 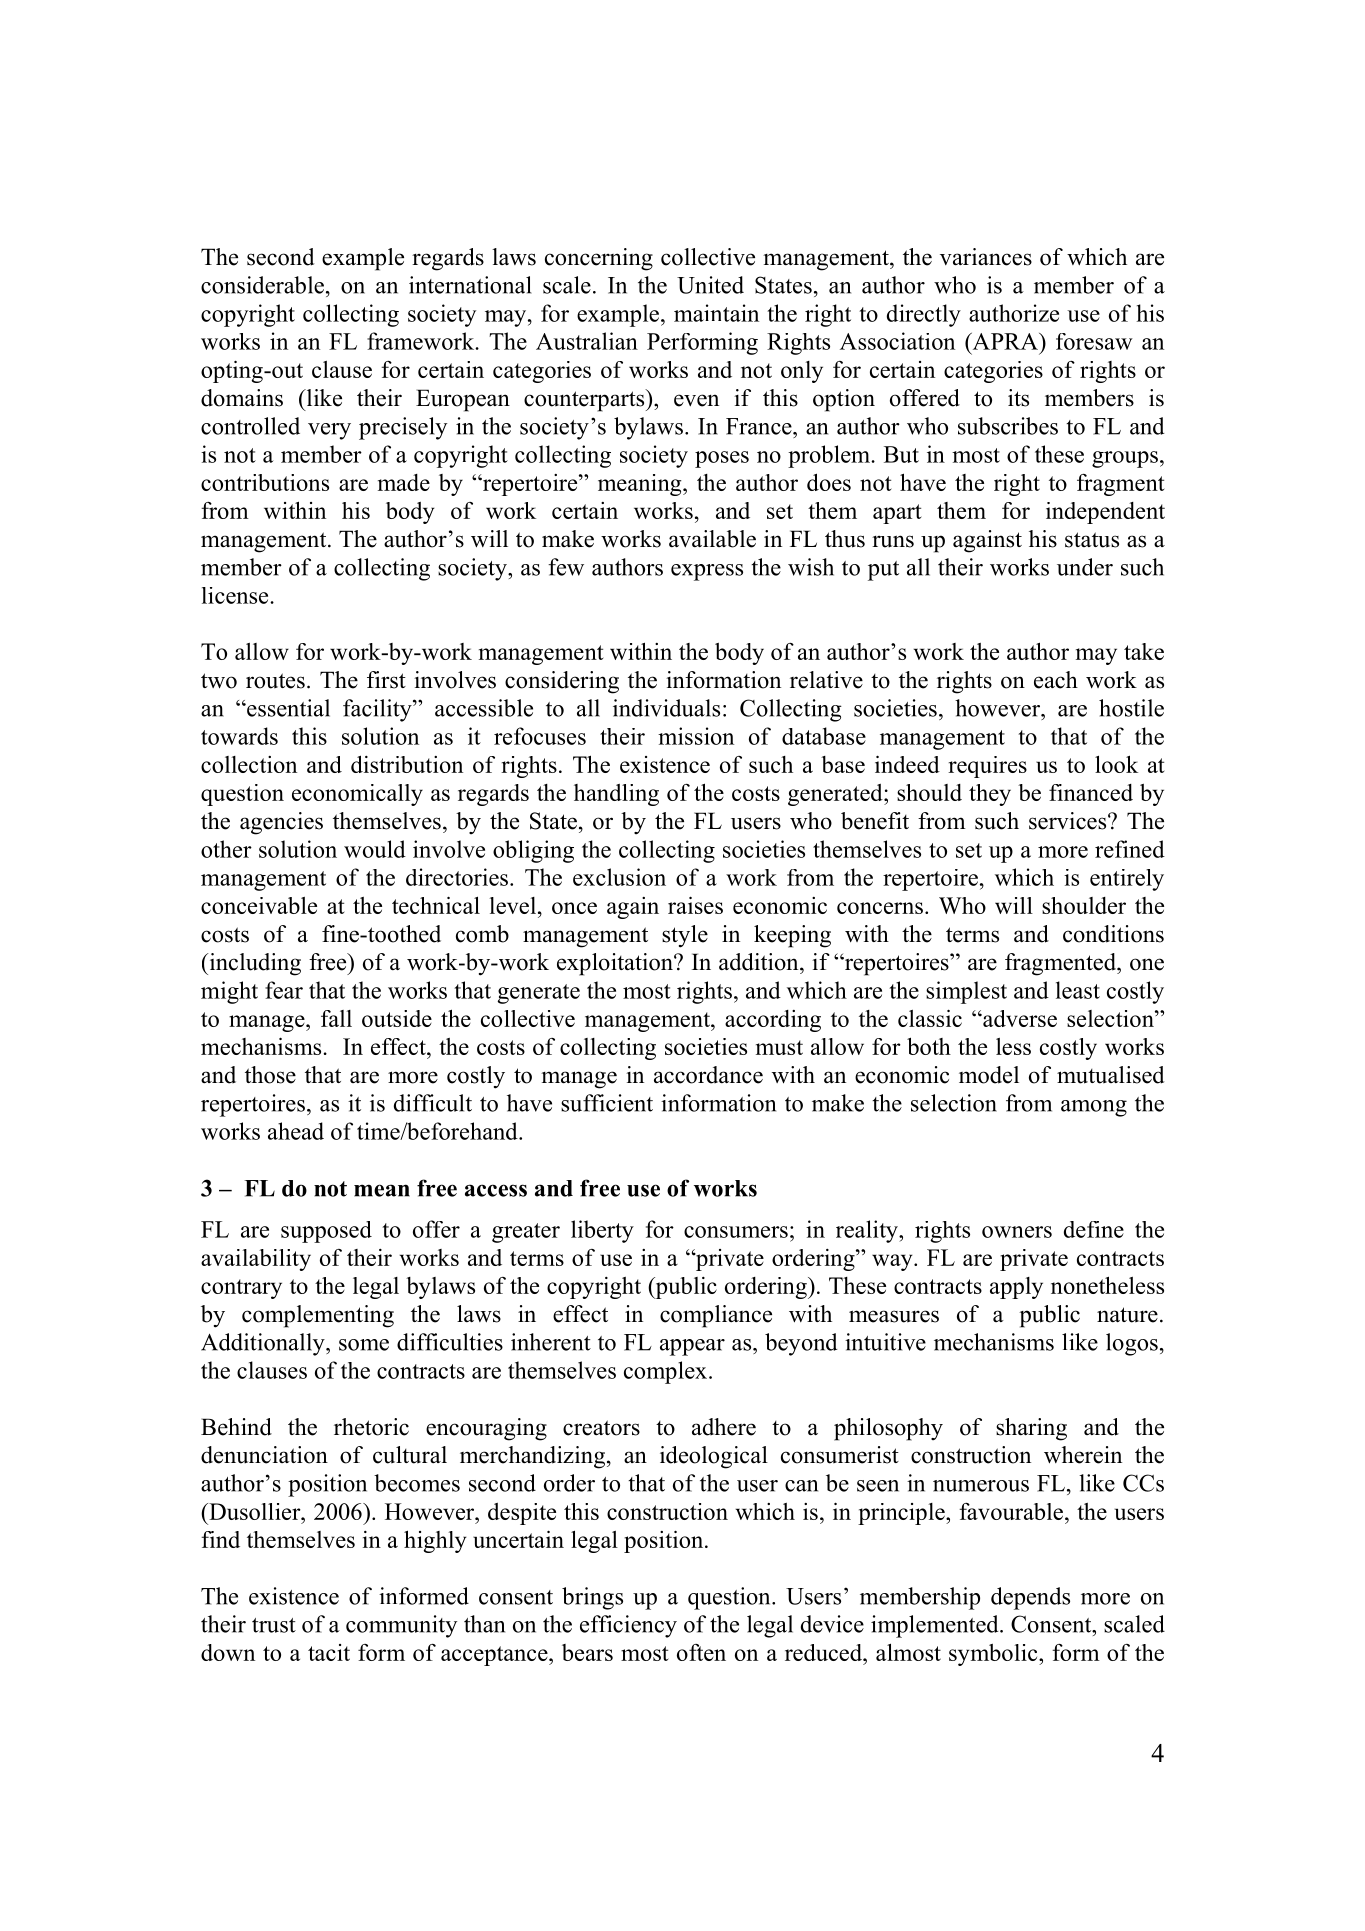 What do you see at coordinates (287, 708) in the screenshot?
I see `essential` at bounding box center [287, 708].
